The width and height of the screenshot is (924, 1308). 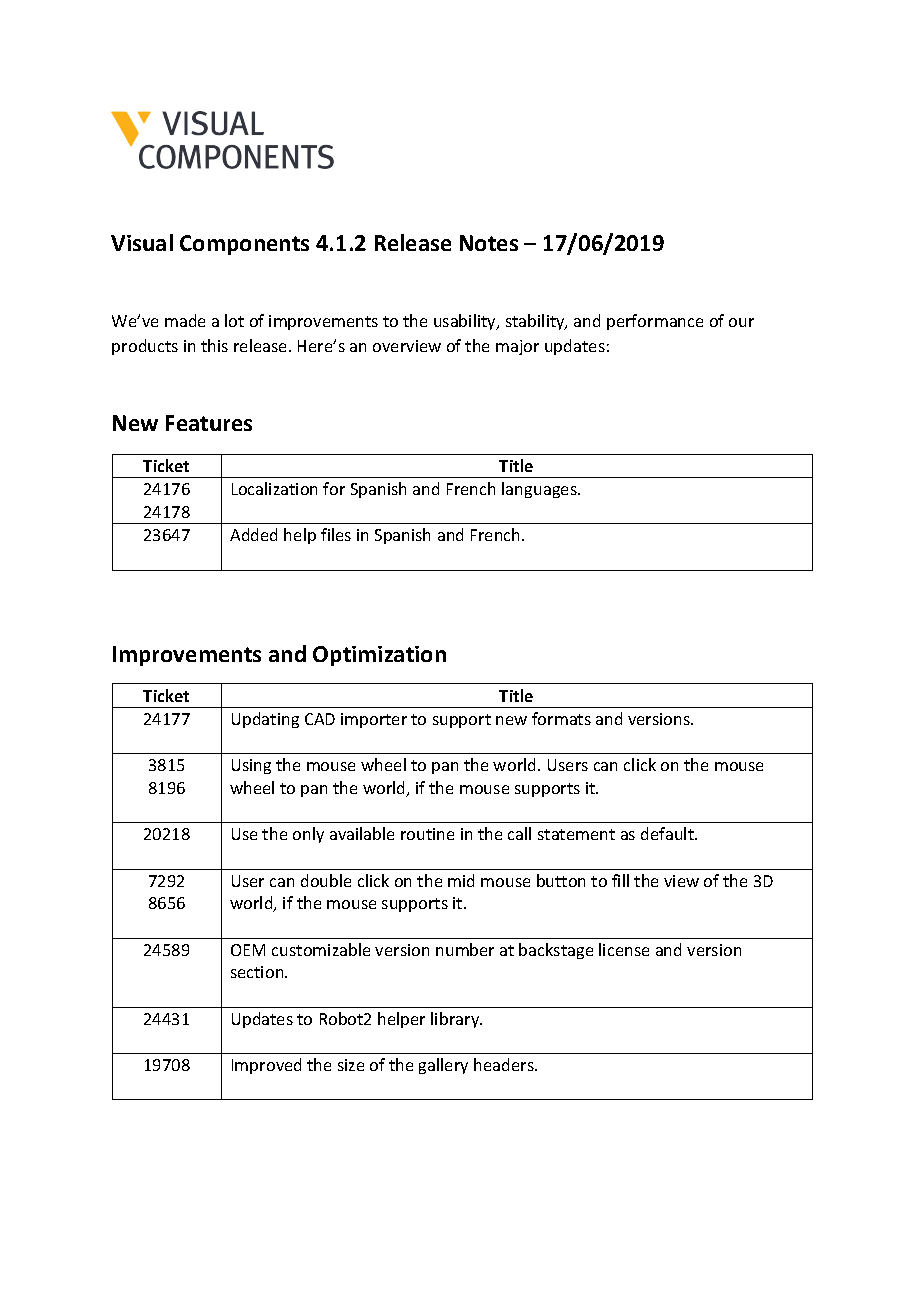 I want to click on Improved, so click(x=266, y=1066).
